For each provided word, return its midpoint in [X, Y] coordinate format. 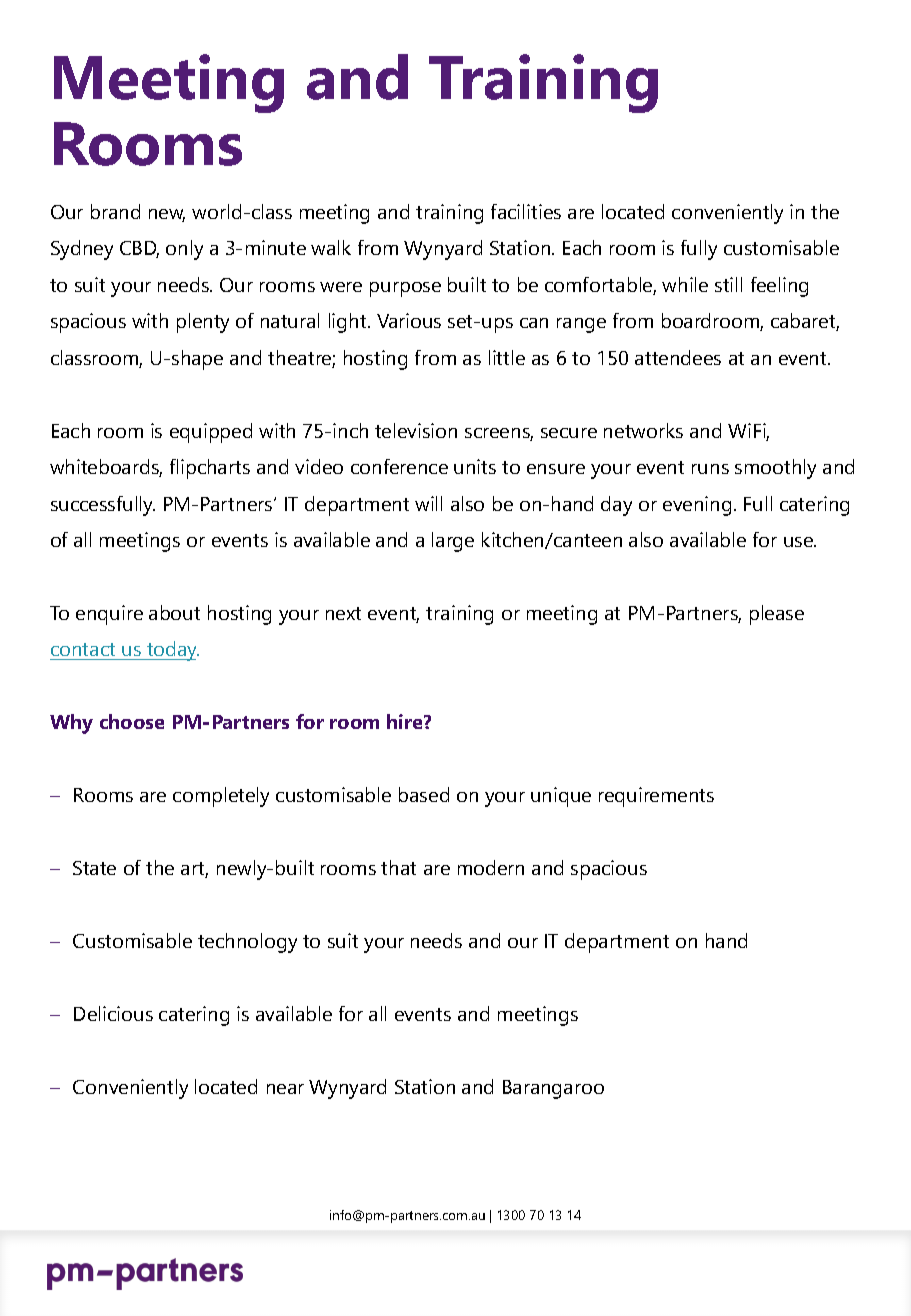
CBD [139, 249]
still [728, 284]
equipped [211, 433]
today [172, 651]
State [94, 868]
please [777, 615]
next [343, 613]
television [416, 430]
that [398, 867]
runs [710, 469]
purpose [405, 289]
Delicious [113, 1013]
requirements [656, 797]
